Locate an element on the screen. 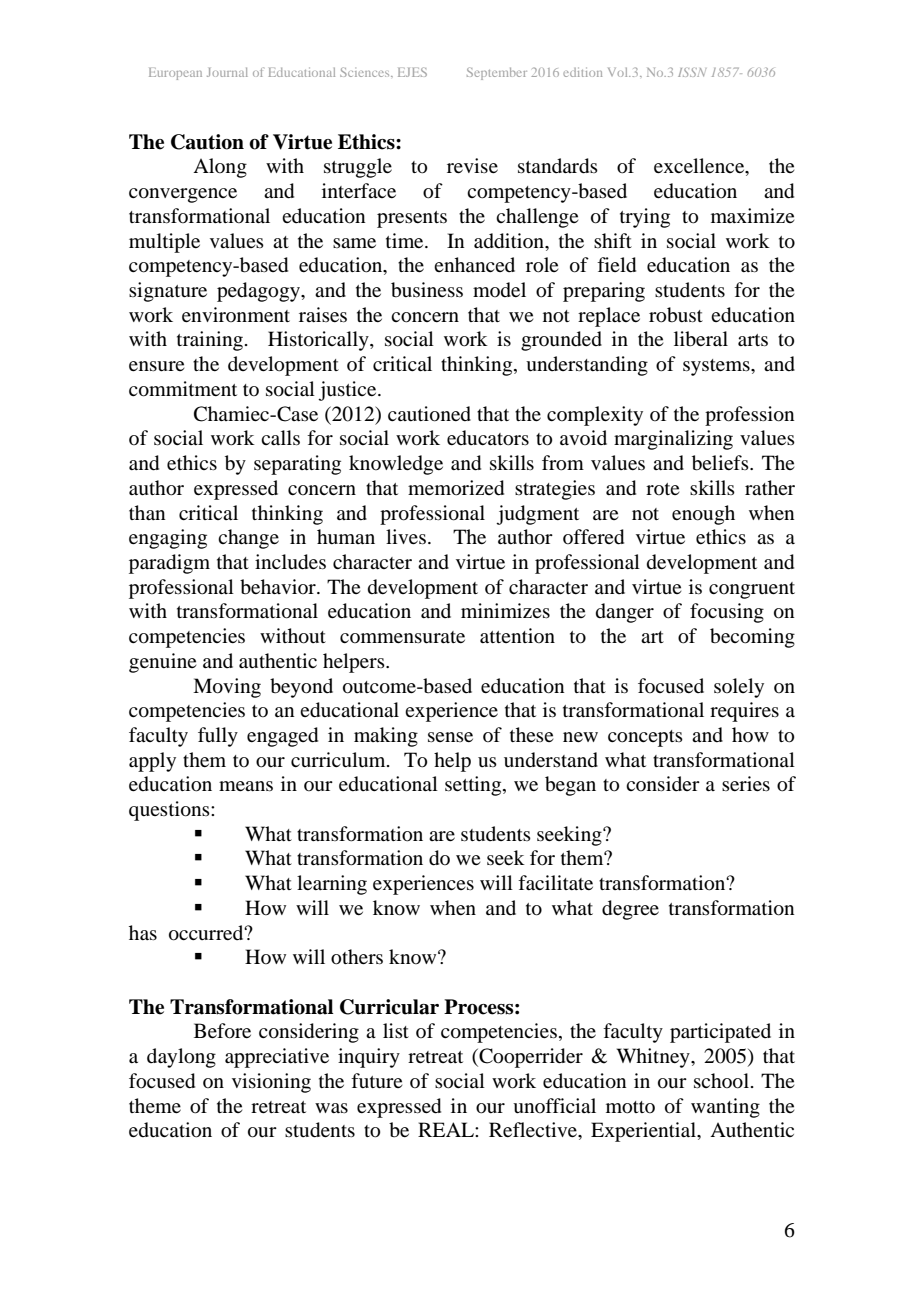 The image size is (924, 1305). Journal is located at coordinates (227, 72).
